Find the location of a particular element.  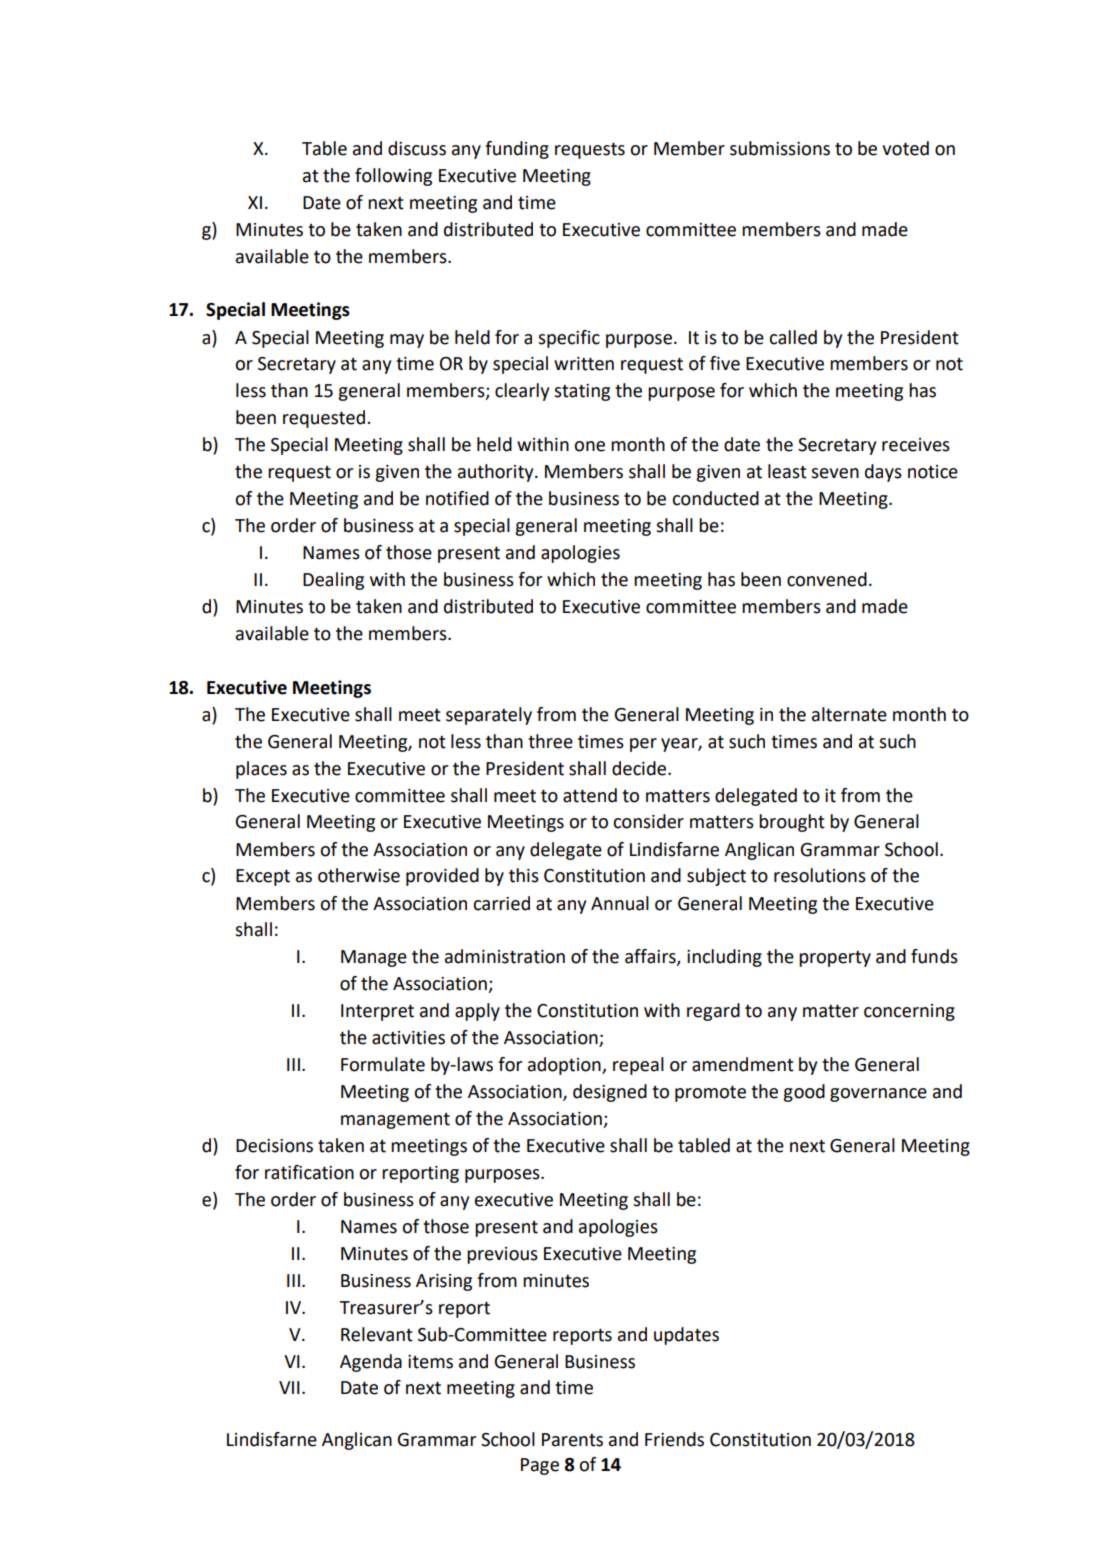

following is located at coordinates (393, 177).
